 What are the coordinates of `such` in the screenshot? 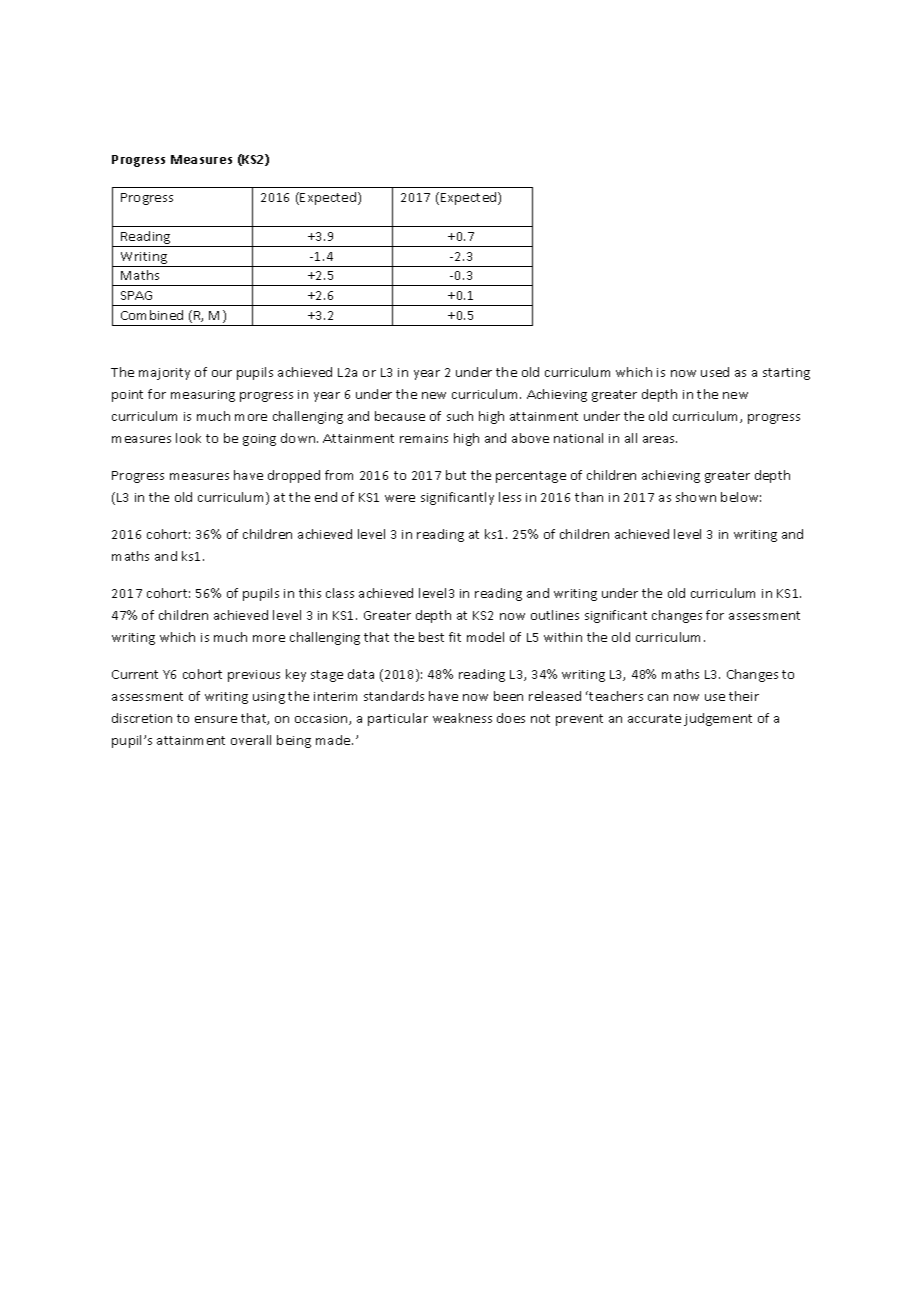 It's located at (460, 416).
